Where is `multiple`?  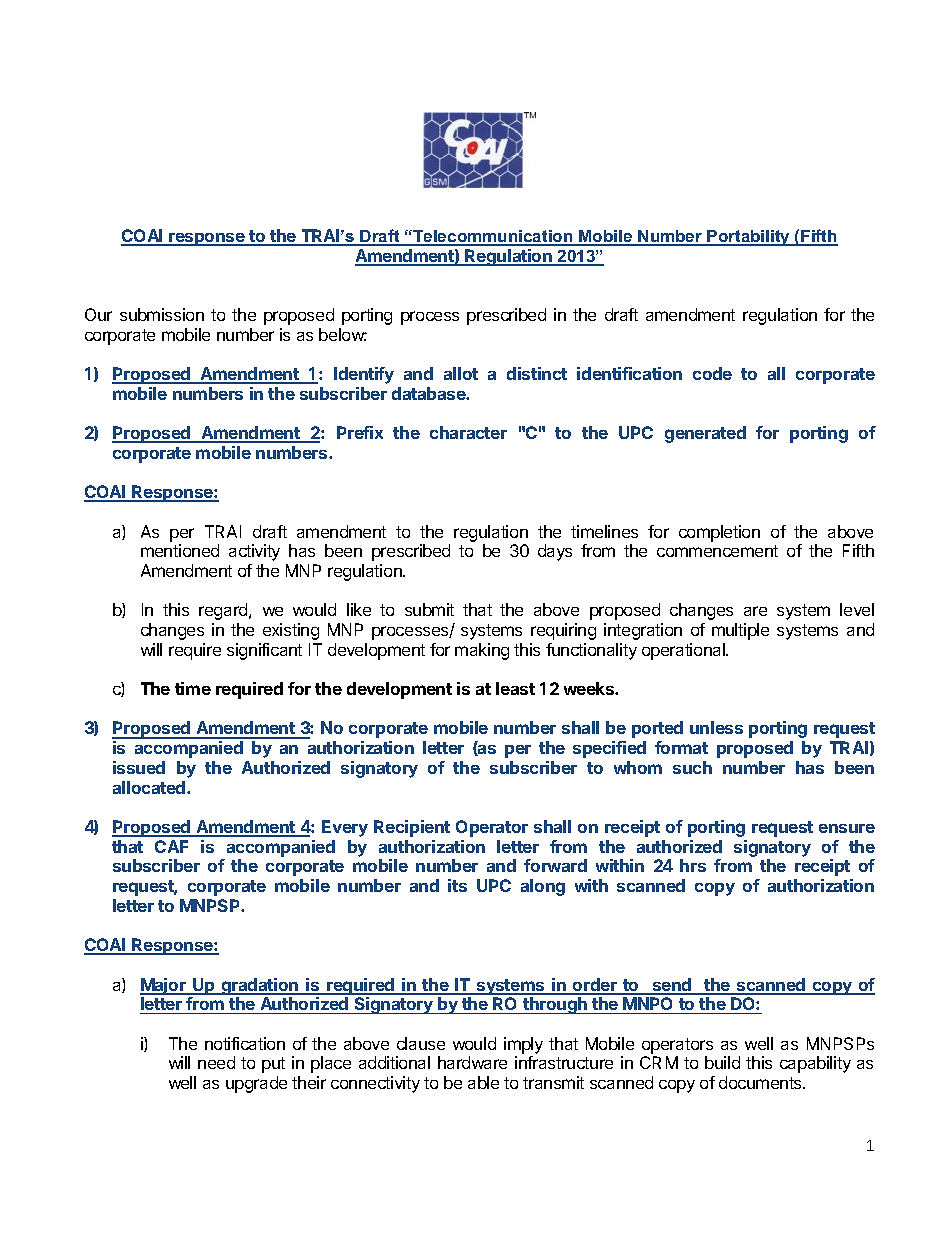 multiple is located at coordinates (740, 631).
